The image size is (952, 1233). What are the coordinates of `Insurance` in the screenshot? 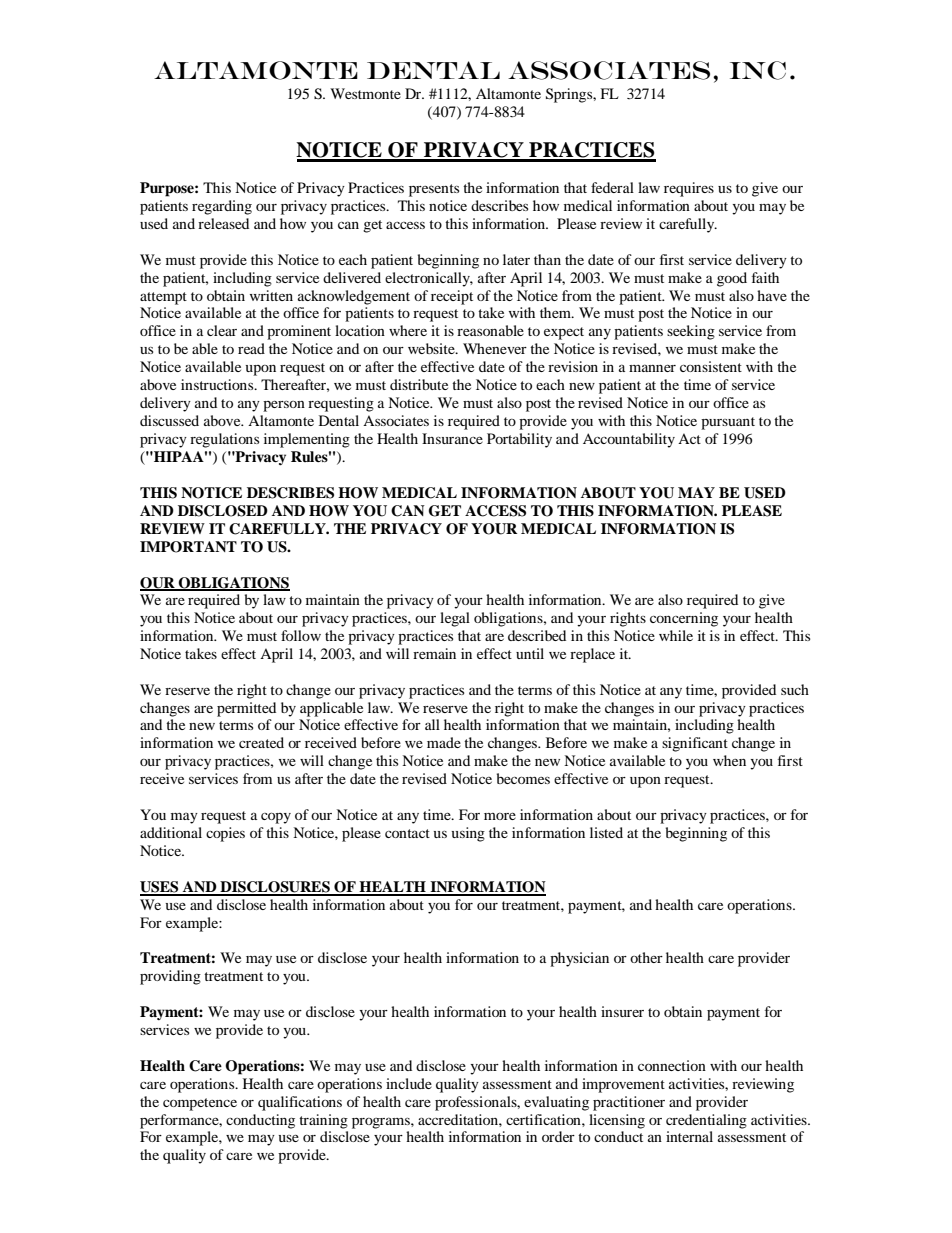 It's located at (452, 438).
